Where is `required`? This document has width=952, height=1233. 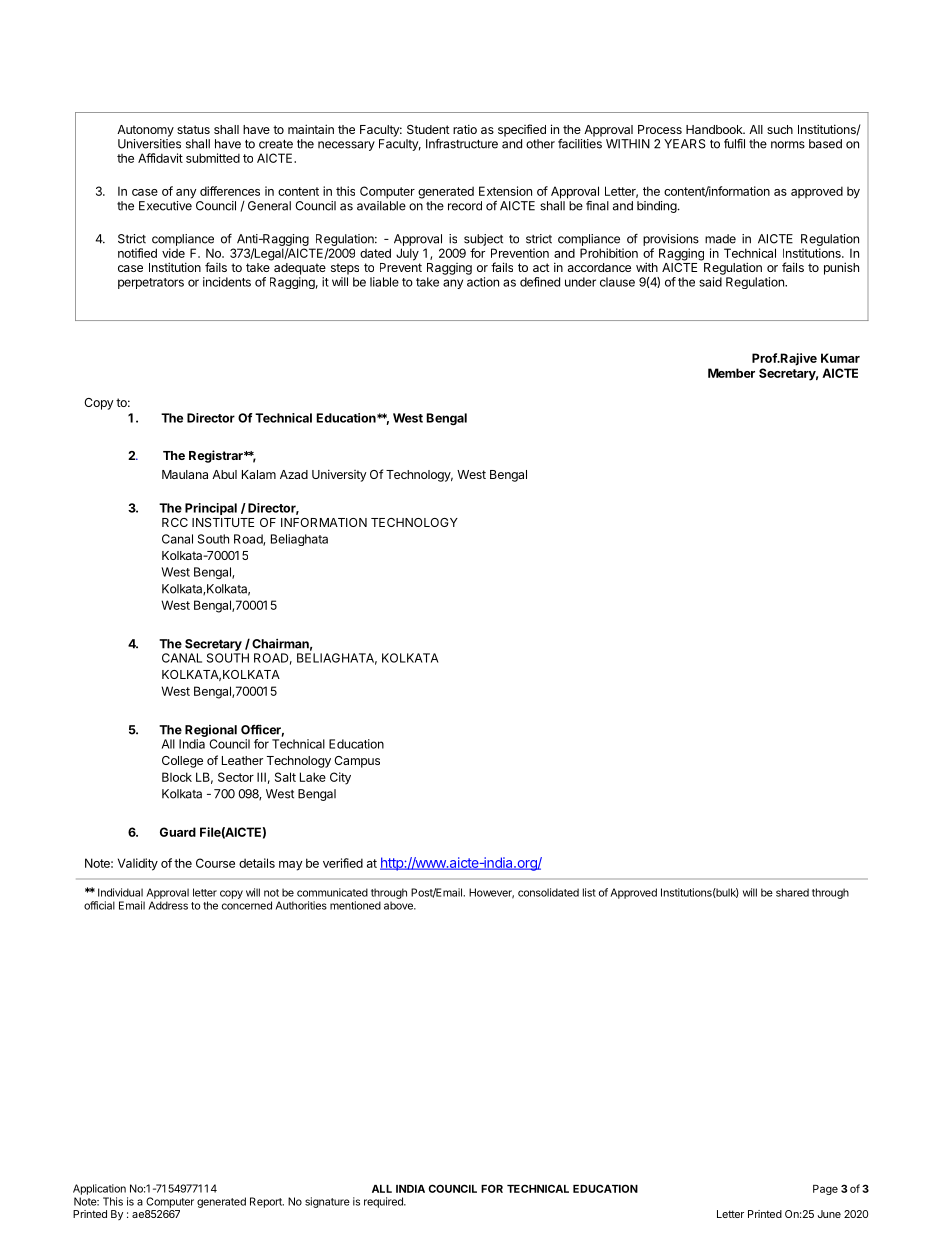 required is located at coordinates (384, 1202).
